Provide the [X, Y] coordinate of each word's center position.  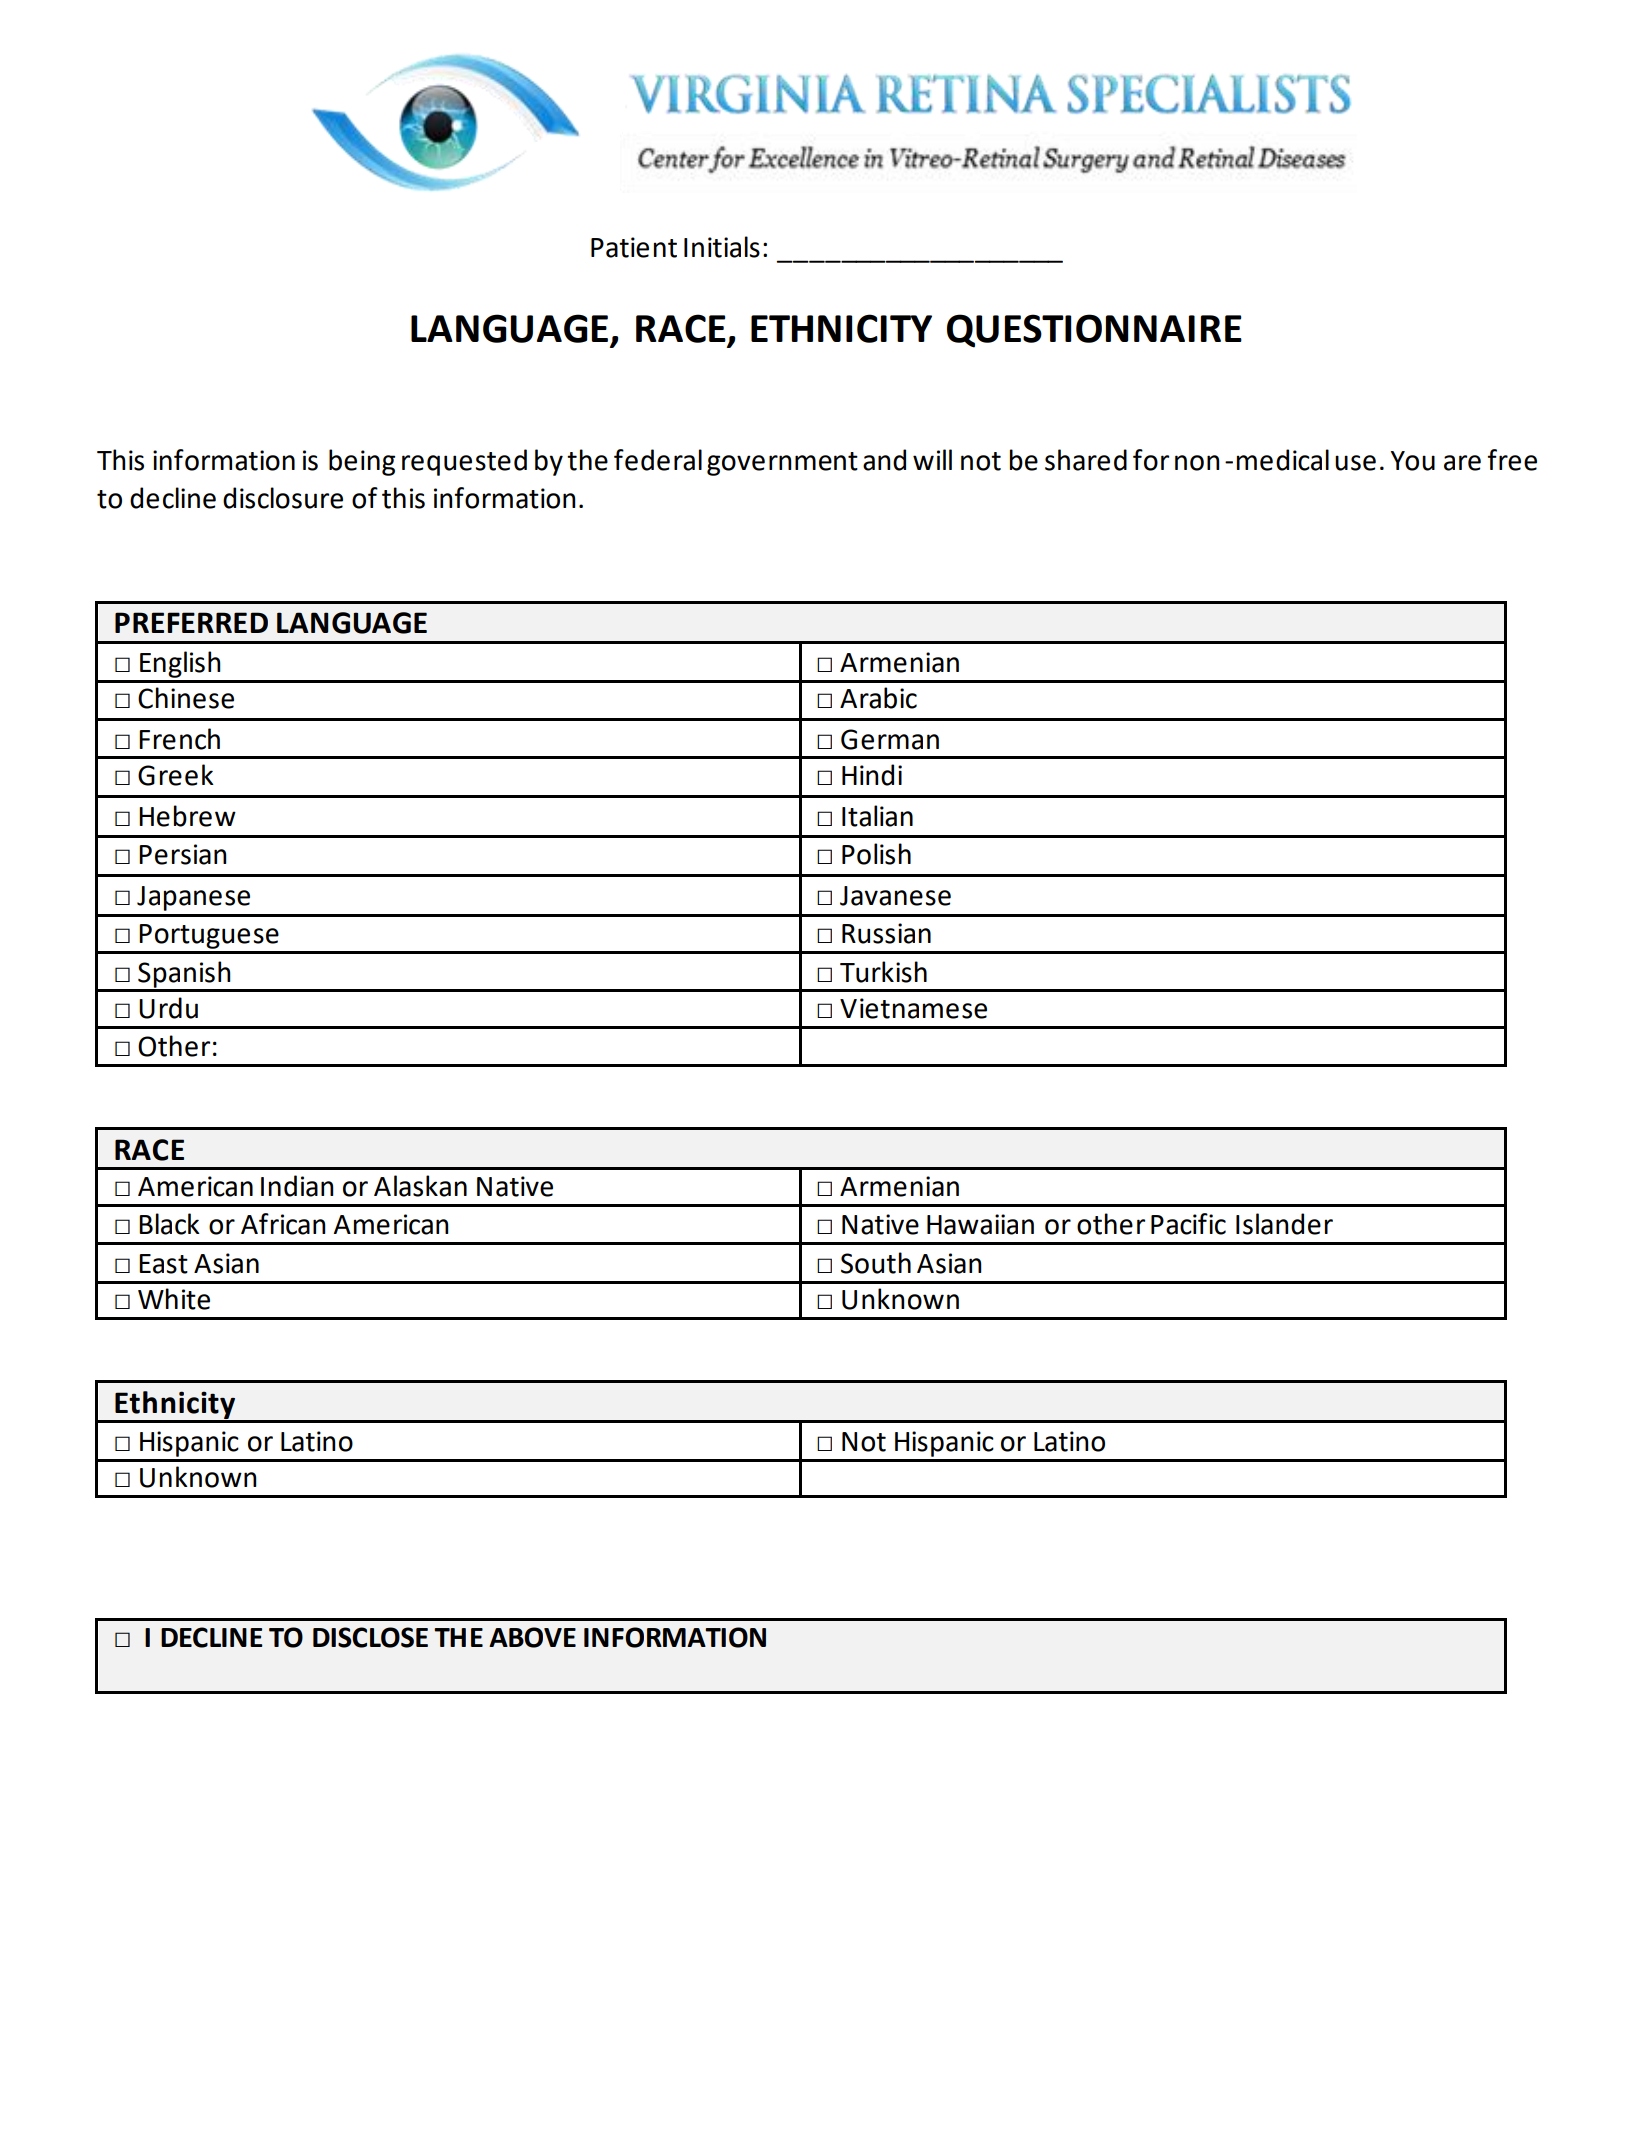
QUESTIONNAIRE [1094, 331]
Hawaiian [980, 1224]
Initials [722, 247]
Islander [1284, 1224]
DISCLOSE [370, 1637]
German [890, 739]
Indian [297, 1186]
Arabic [878, 698]
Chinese [186, 698]
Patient [634, 247]
